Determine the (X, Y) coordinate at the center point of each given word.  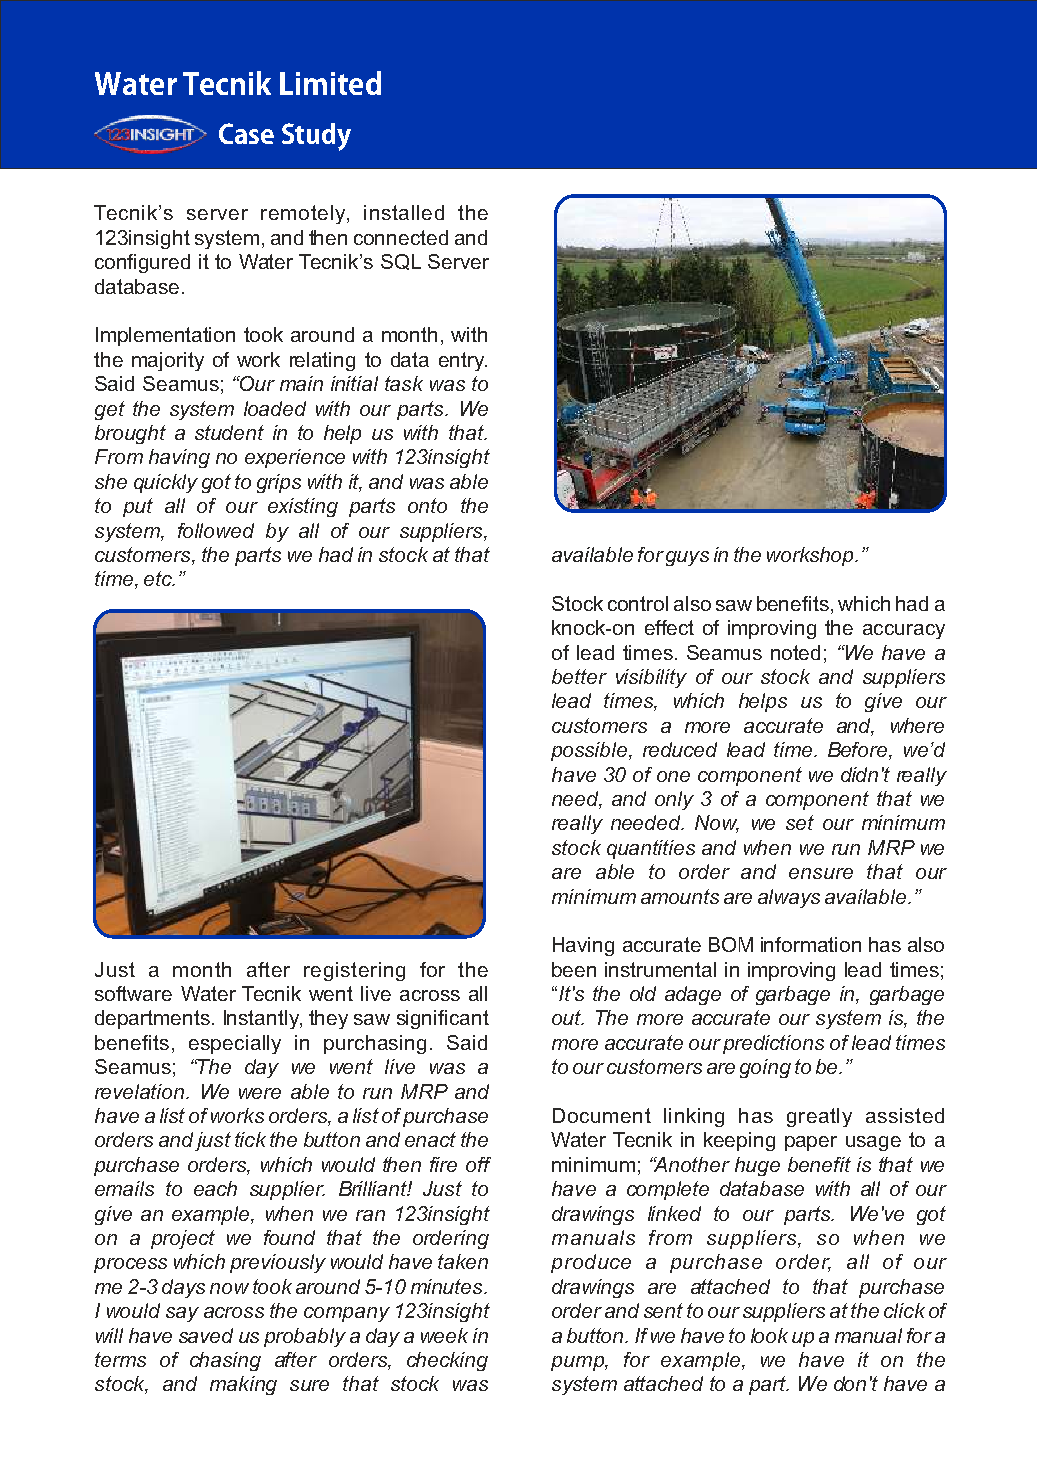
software (133, 993)
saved (206, 1335)
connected (401, 237)
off (478, 1164)
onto (427, 505)
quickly (166, 483)
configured (142, 263)
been (574, 969)
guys (687, 558)
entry (463, 361)
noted (795, 652)
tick (250, 1139)
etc (159, 578)
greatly (819, 1117)
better (579, 676)
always (789, 898)
